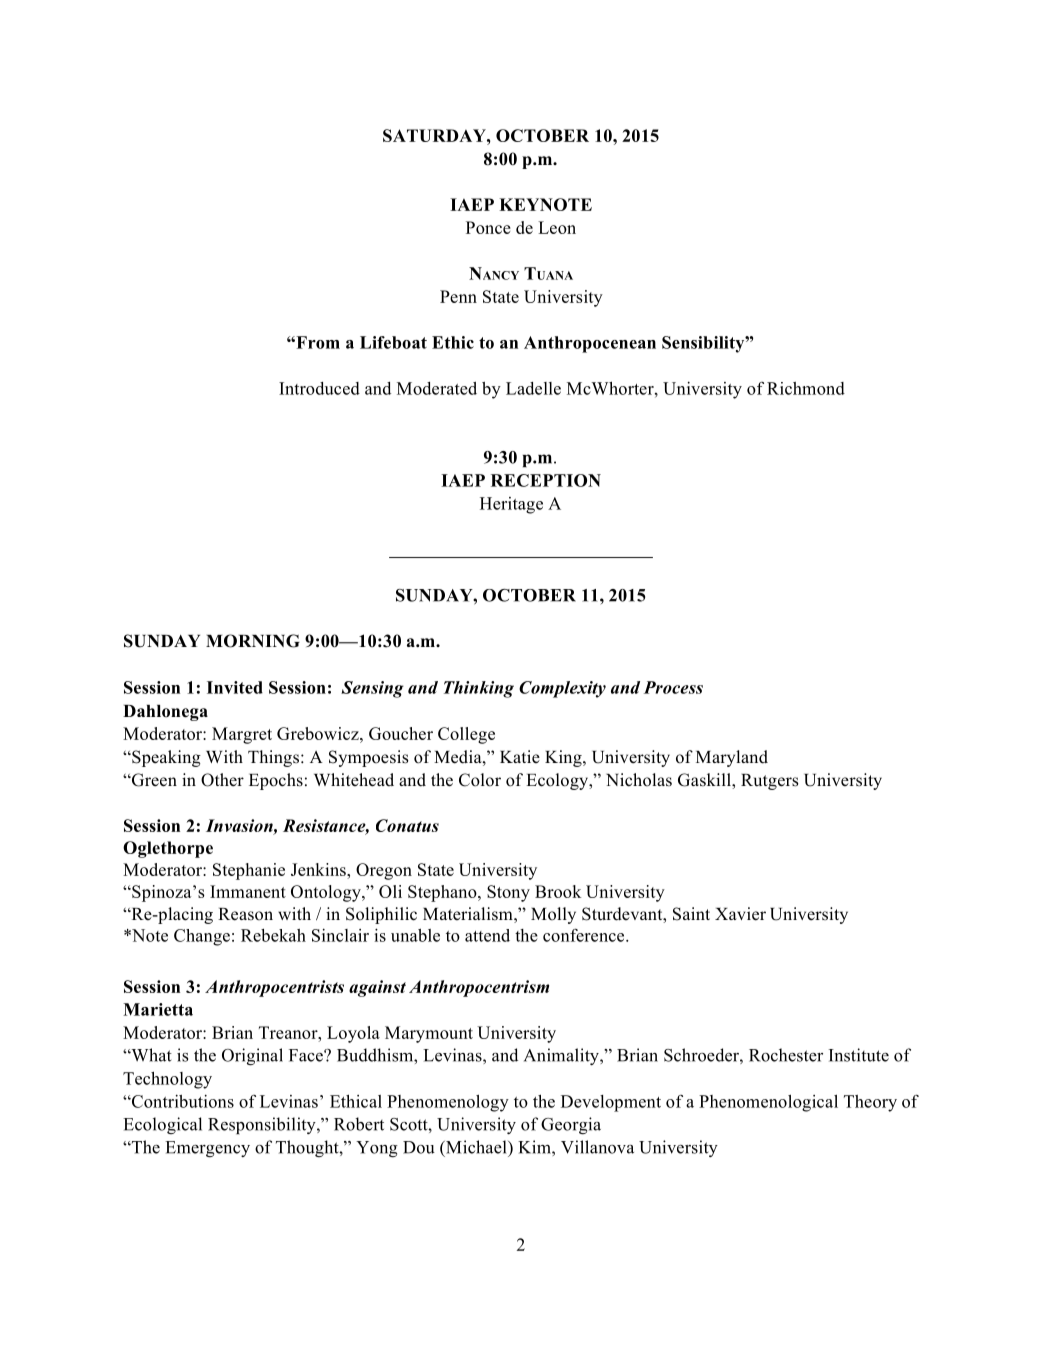  What do you see at coordinates (806, 388) in the screenshot?
I see `Richmond` at bounding box center [806, 388].
